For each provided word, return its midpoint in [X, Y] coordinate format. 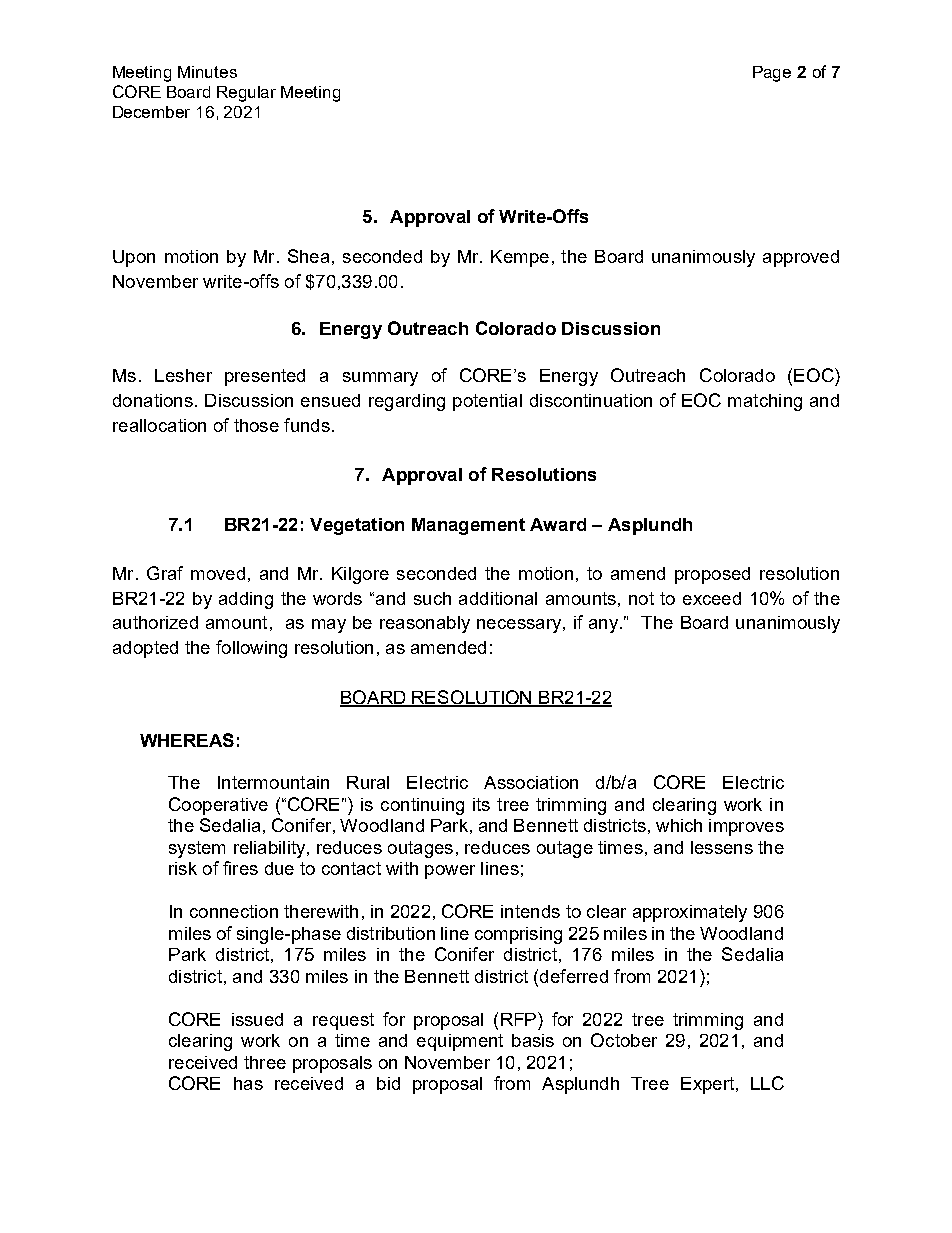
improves [746, 827]
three [265, 1062]
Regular [246, 94]
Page [772, 74]
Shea [308, 256]
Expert [707, 1085]
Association [531, 782]
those [256, 425]
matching [765, 402]
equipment [460, 1042]
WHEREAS [187, 740]
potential [487, 402]
